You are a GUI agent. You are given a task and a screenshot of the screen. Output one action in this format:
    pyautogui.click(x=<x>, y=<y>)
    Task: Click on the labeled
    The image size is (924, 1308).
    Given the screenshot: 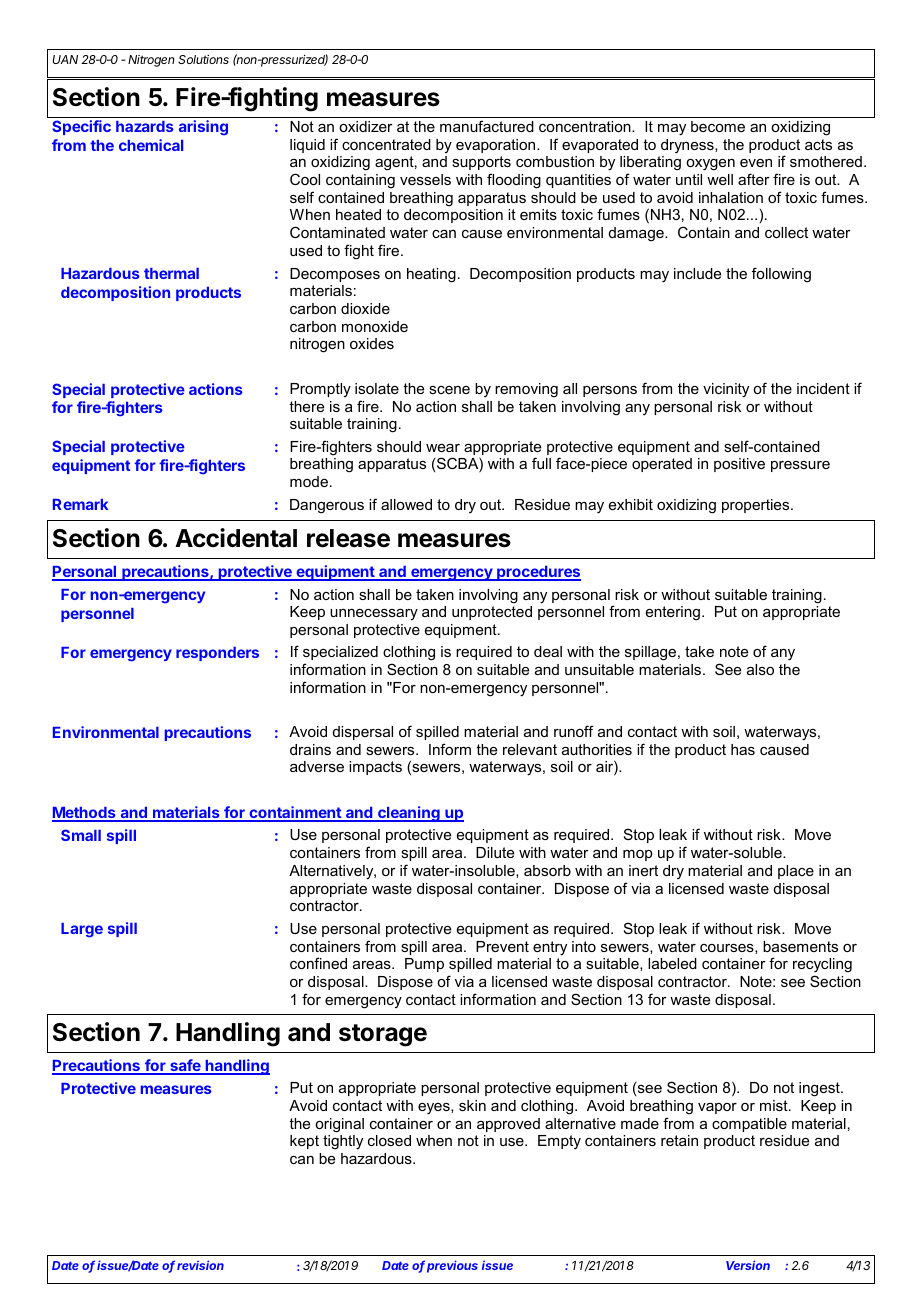 What is the action you would take?
    pyautogui.click(x=672, y=963)
